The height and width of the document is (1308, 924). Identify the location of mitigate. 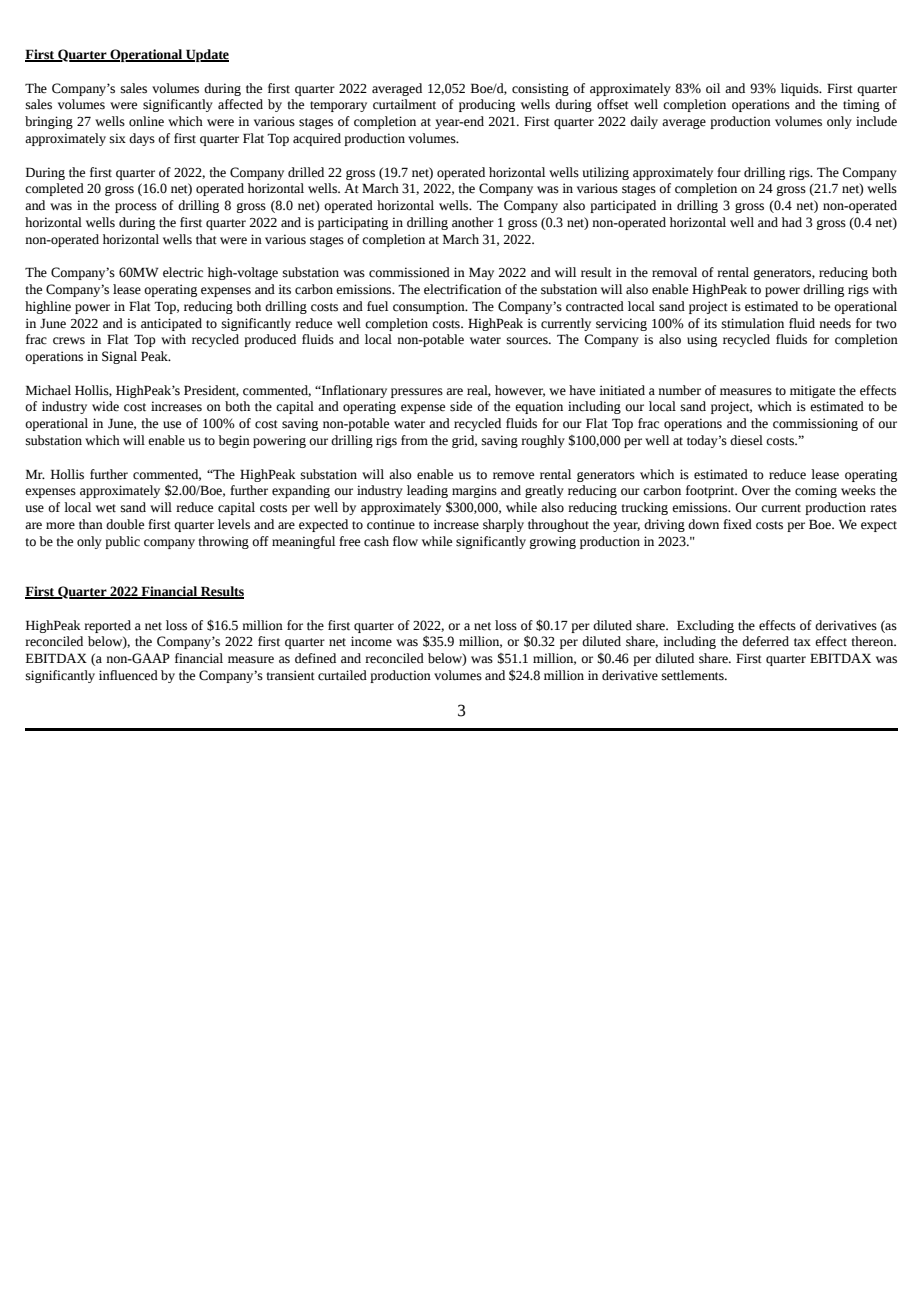
(812, 391).
